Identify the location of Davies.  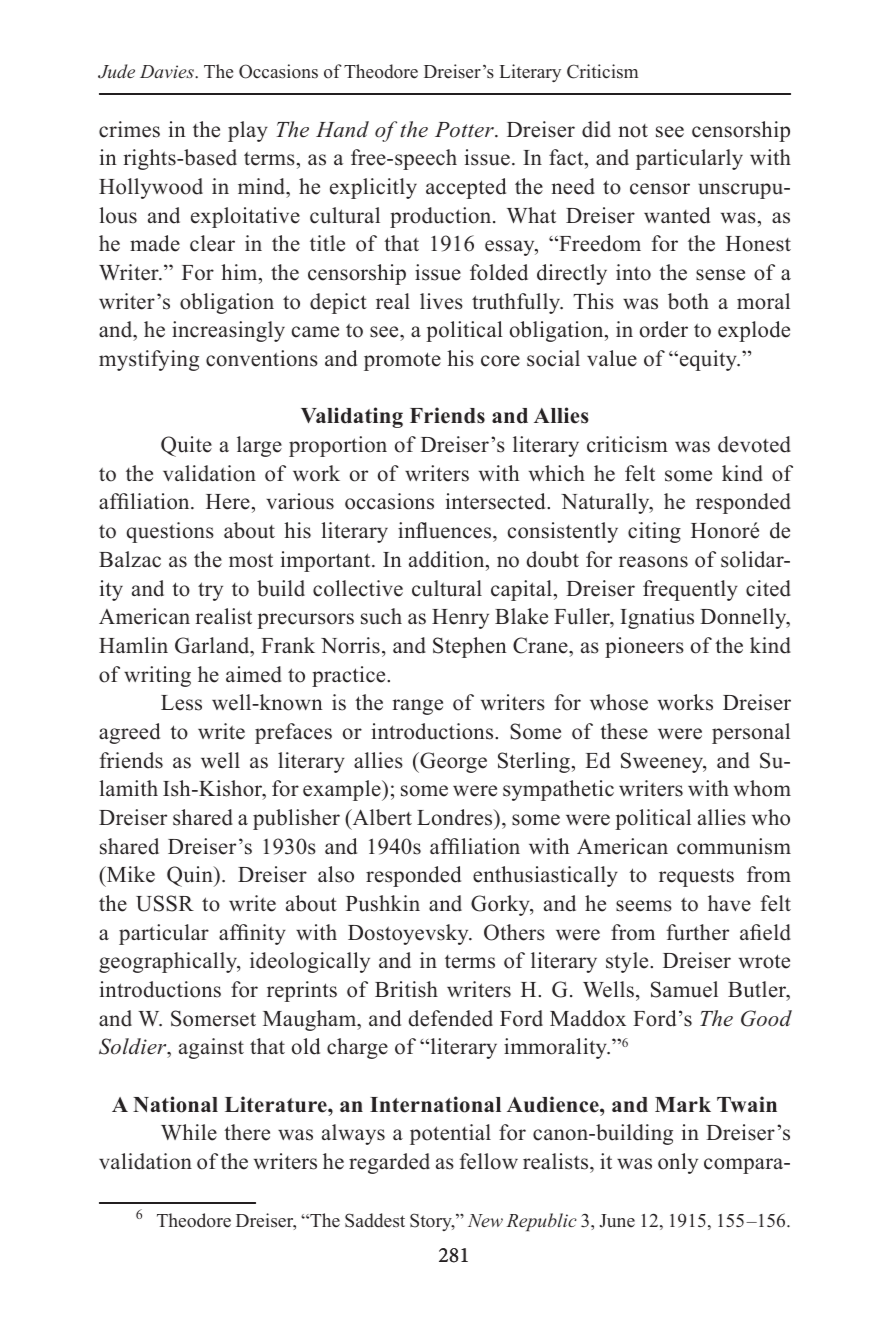
(168, 71).
